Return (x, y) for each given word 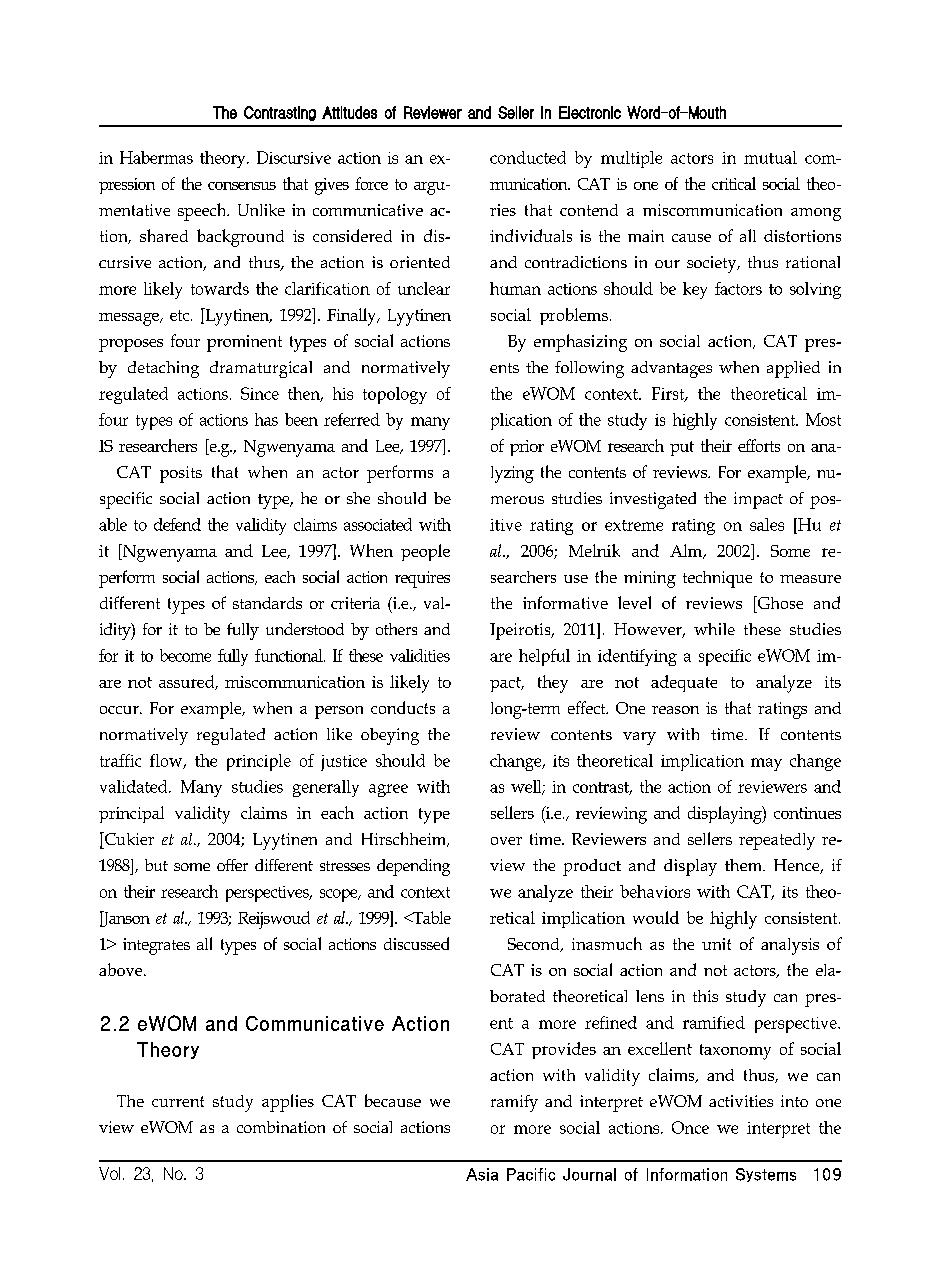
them (745, 865)
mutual (770, 157)
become (185, 655)
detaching (163, 369)
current (178, 1101)
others (396, 629)
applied (793, 369)
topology (395, 395)
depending (413, 867)
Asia (482, 1174)
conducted (528, 157)
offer (232, 865)
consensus (242, 186)
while (714, 629)
